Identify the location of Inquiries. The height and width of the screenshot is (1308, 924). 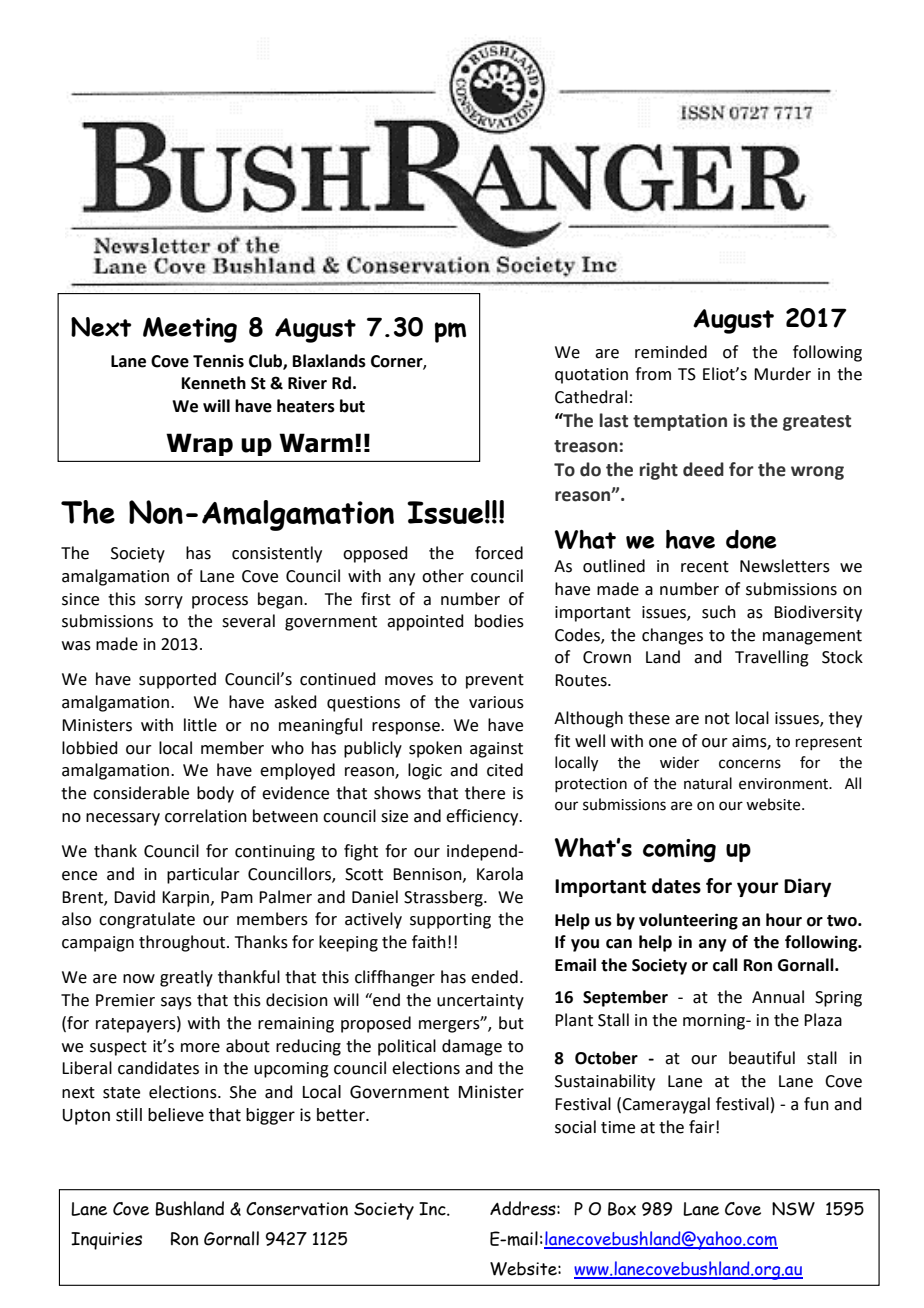
(106, 1241).
